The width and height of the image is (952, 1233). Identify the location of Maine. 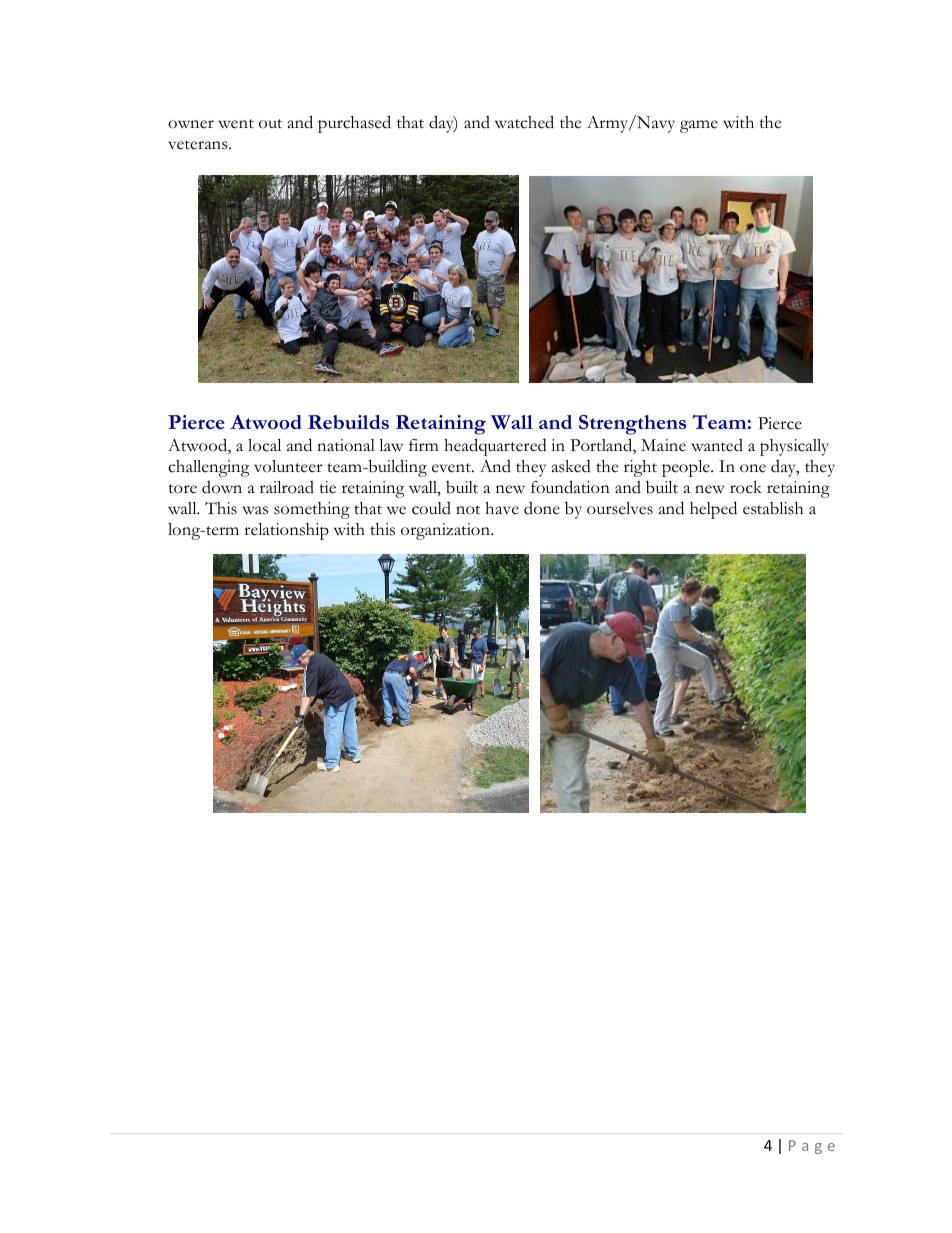
(663, 445).
